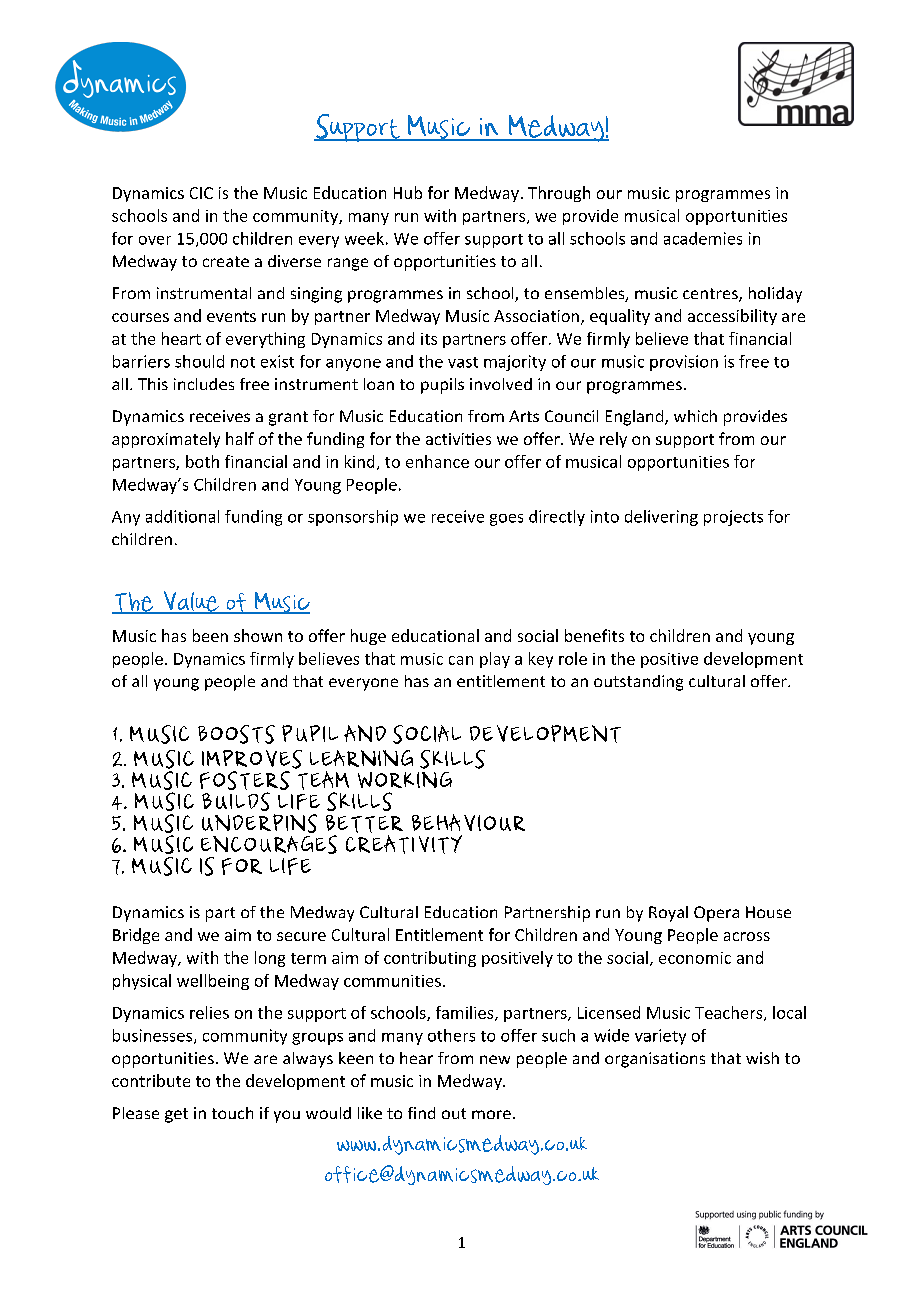 Image resolution: width=924 pixels, height=1308 pixels. What do you see at coordinates (458, 439) in the image?
I see `activities` at bounding box center [458, 439].
